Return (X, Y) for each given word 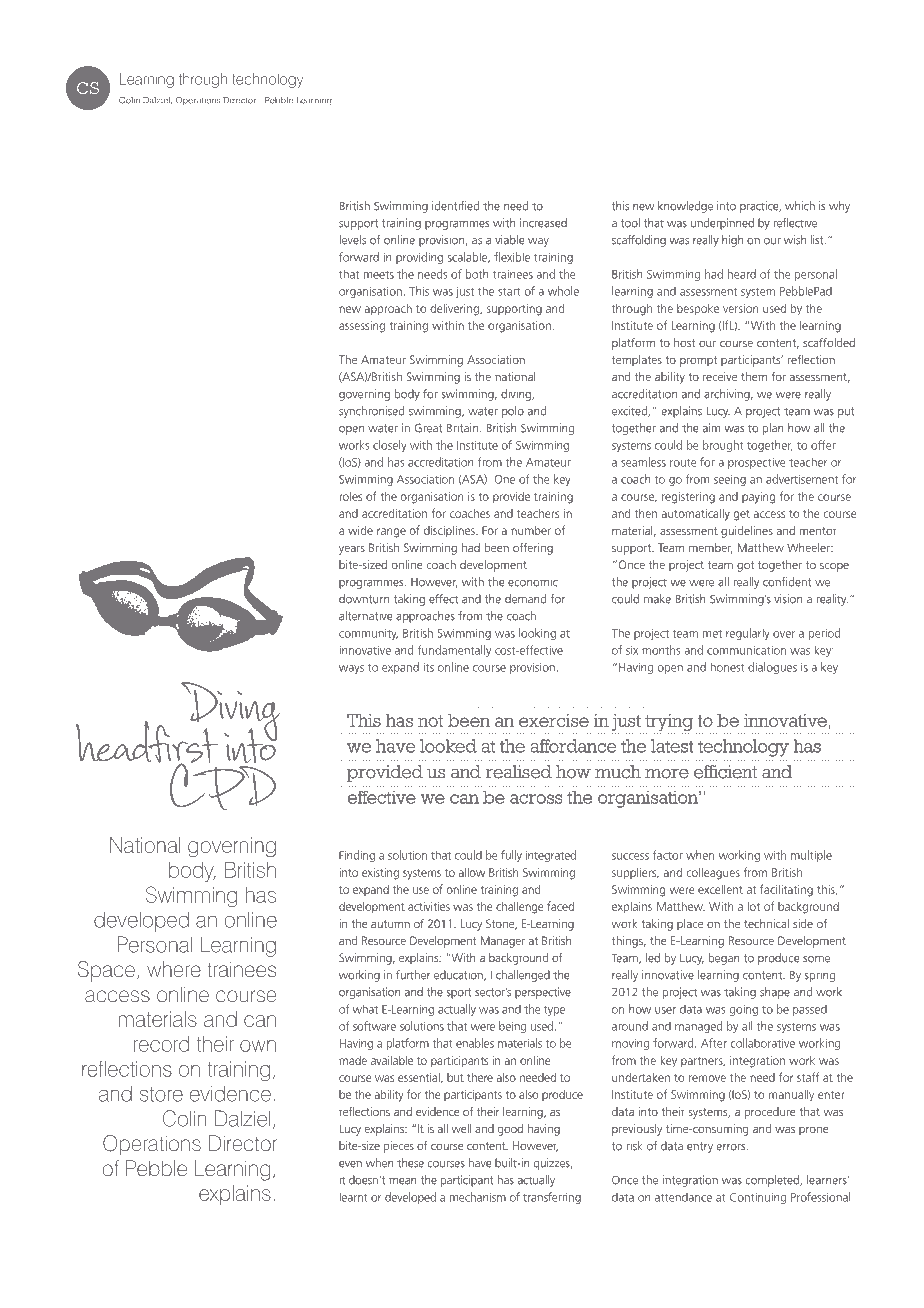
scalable (468, 257)
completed (773, 1181)
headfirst (147, 742)
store (161, 1094)
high (732, 241)
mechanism (478, 1197)
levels (352, 240)
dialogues (772, 668)
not (430, 721)
